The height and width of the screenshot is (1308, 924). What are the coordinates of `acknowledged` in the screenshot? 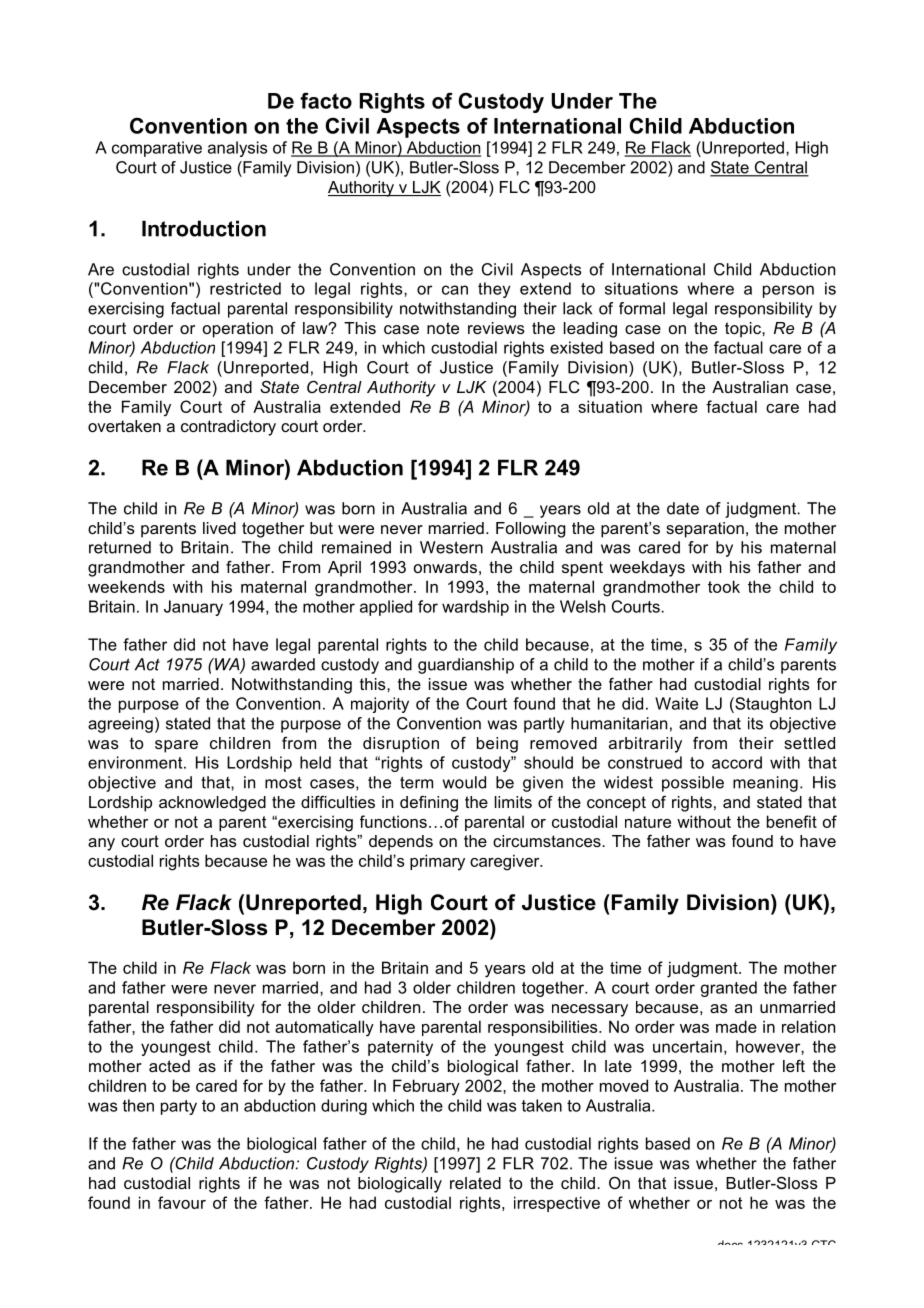 It's located at (212, 804).
